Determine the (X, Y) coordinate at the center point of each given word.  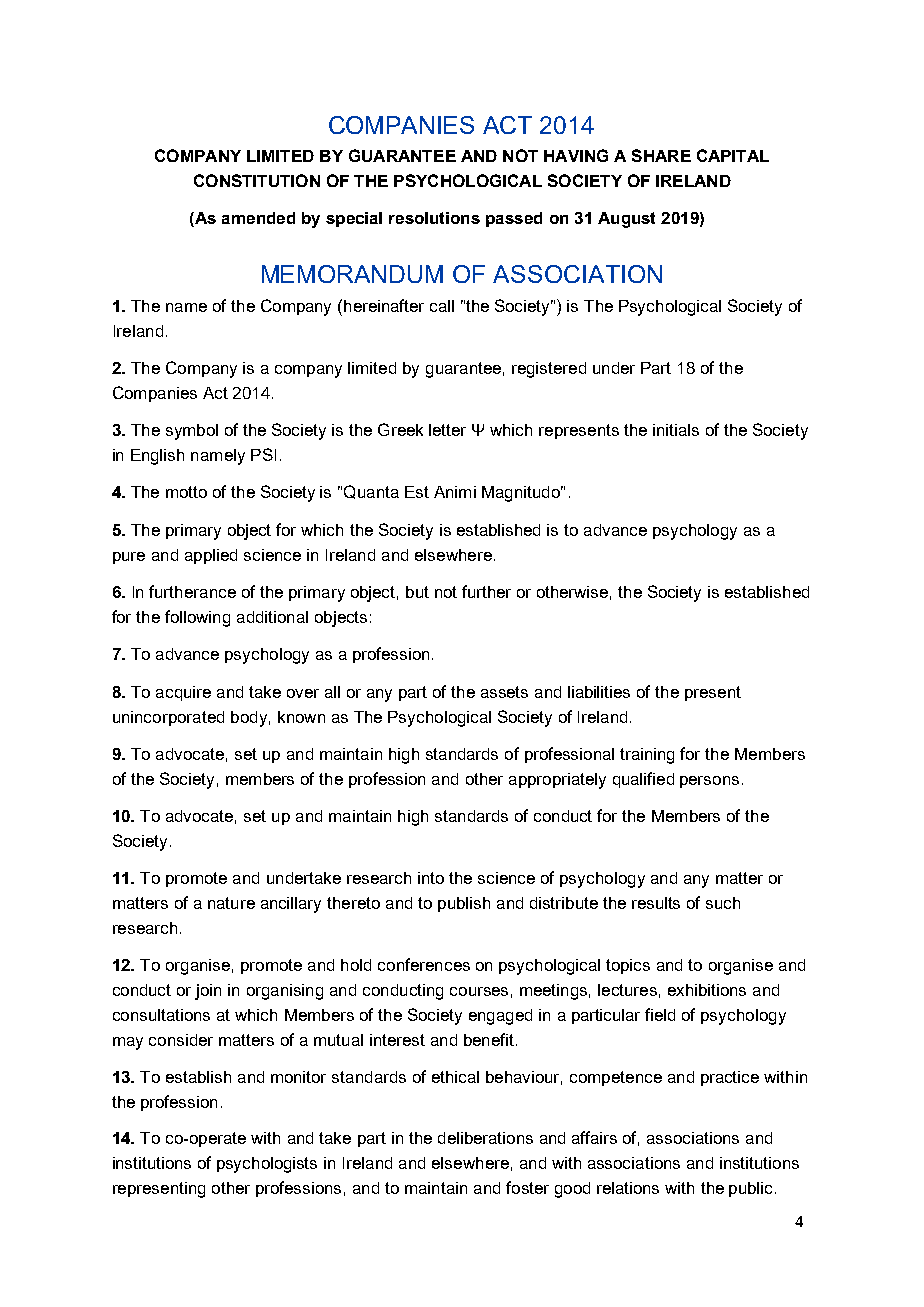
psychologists (267, 1165)
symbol (192, 432)
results (656, 903)
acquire (183, 693)
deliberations (485, 1138)
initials (676, 430)
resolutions (434, 218)
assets (504, 692)
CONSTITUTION (257, 180)
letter (447, 430)
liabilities (599, 692)
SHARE (661, 155)
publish (464, 904)
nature (231, 903)
